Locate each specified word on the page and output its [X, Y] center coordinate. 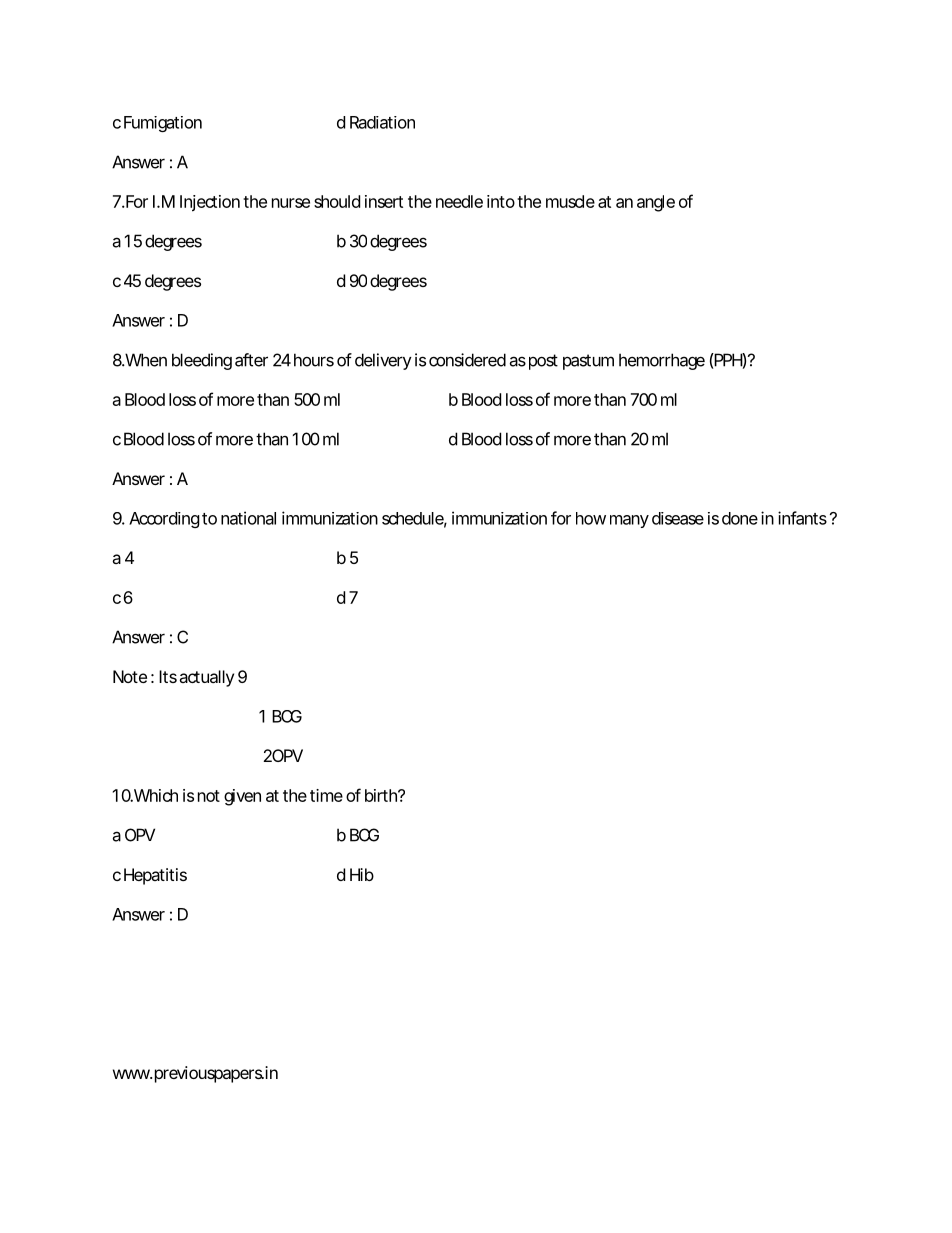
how [591, 518]
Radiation [382, 122]
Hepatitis [155, 876]
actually [206, 678]
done [740, 518]
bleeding [202, 361]
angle [656, 203]
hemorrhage [662, 361]
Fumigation [163, 124]
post [543, 362]
